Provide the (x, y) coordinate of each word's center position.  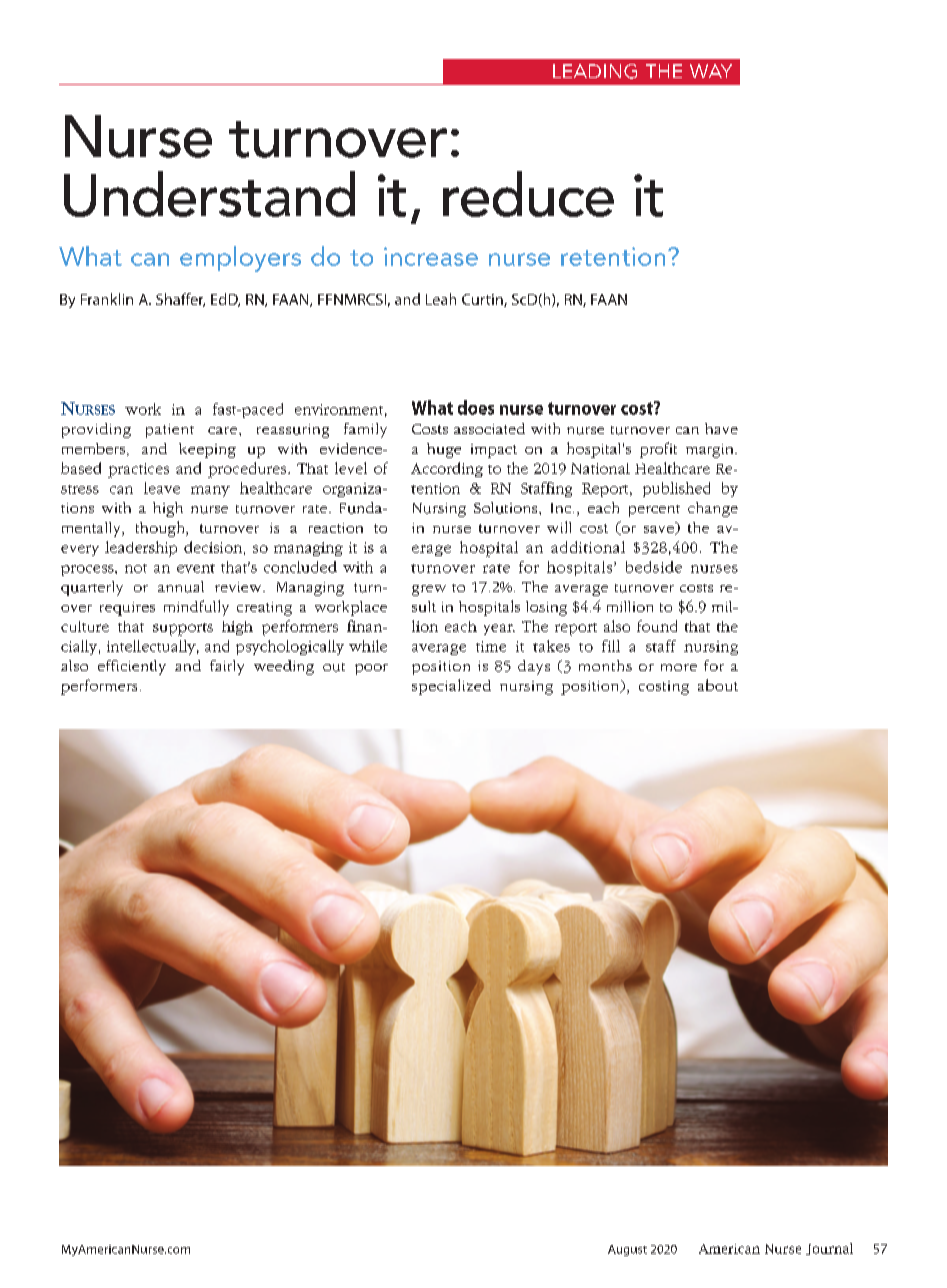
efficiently (132, 667)
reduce (528, 194)
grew (429, 590)
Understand (209, 194)
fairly (227, 667)
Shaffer (180, 300)
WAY (711, 71)
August (627, 1250)
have (721, 428)
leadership (141, 549)
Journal (829, 1249)
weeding (284, 667)
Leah (441, 299)
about (718, 685)
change (713, 509)
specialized (451, 687)
